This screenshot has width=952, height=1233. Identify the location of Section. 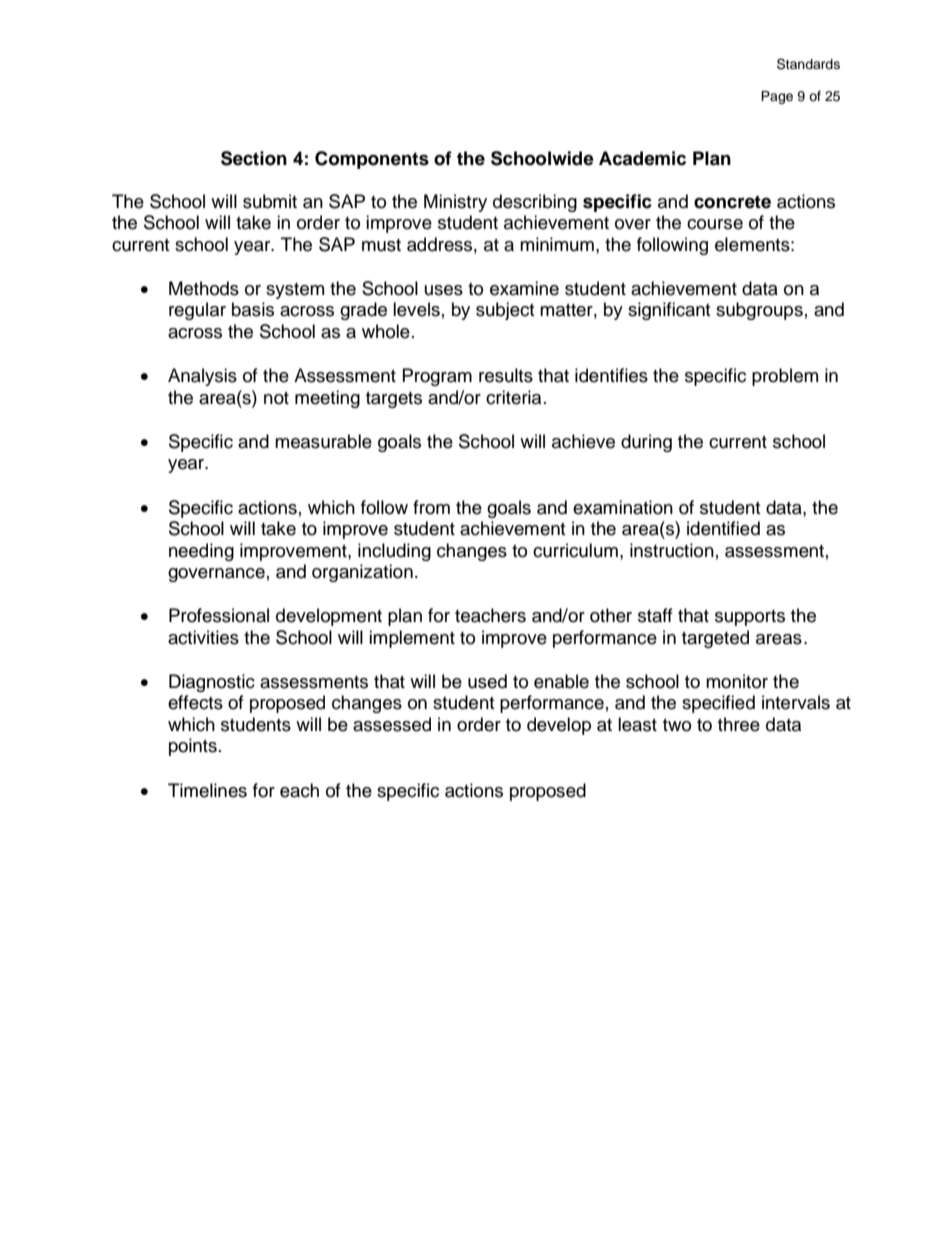
(254, 158).
